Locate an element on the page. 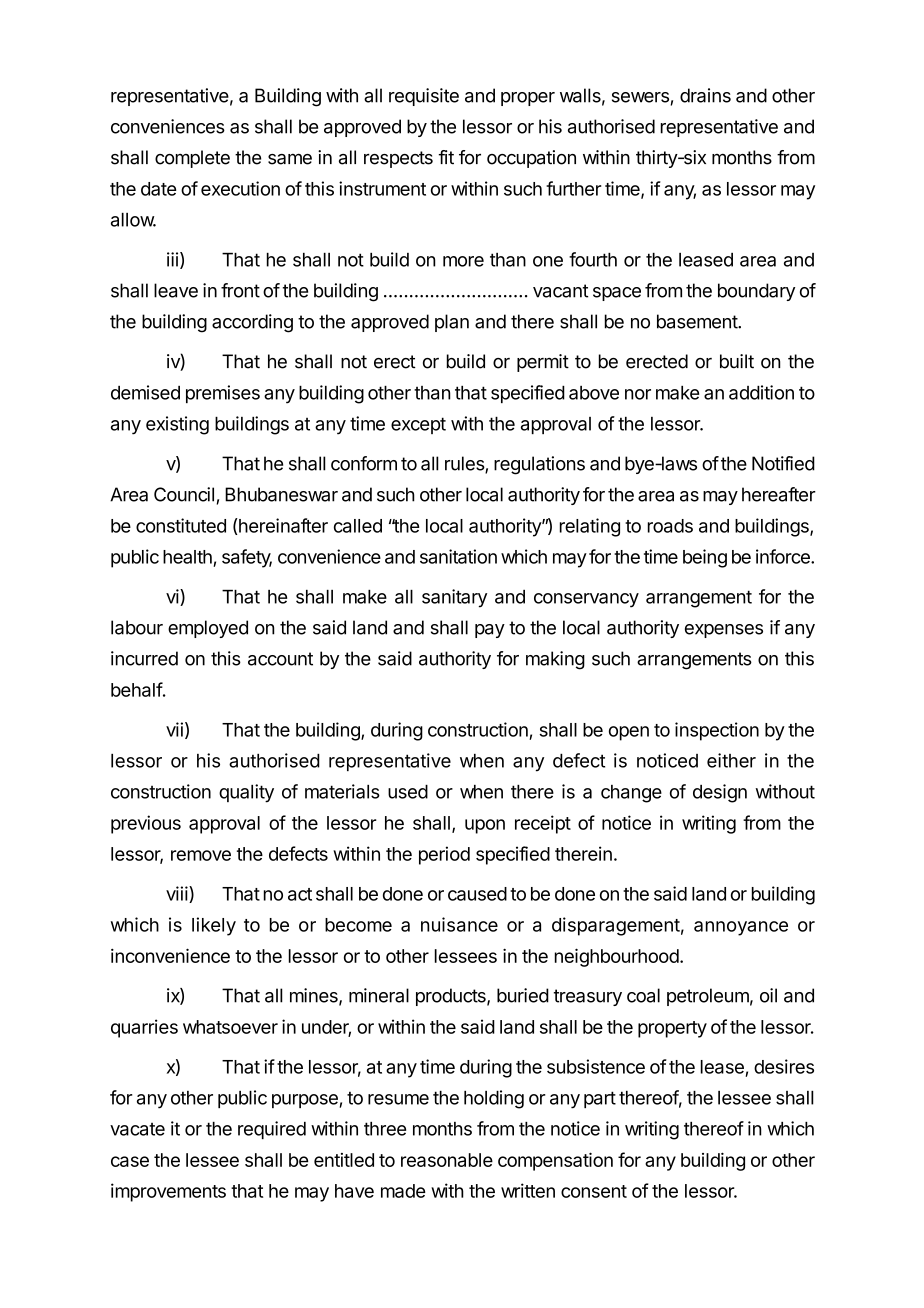 The width and height of the document is (924, 1308). employed is located at coordinates (208, 629).
